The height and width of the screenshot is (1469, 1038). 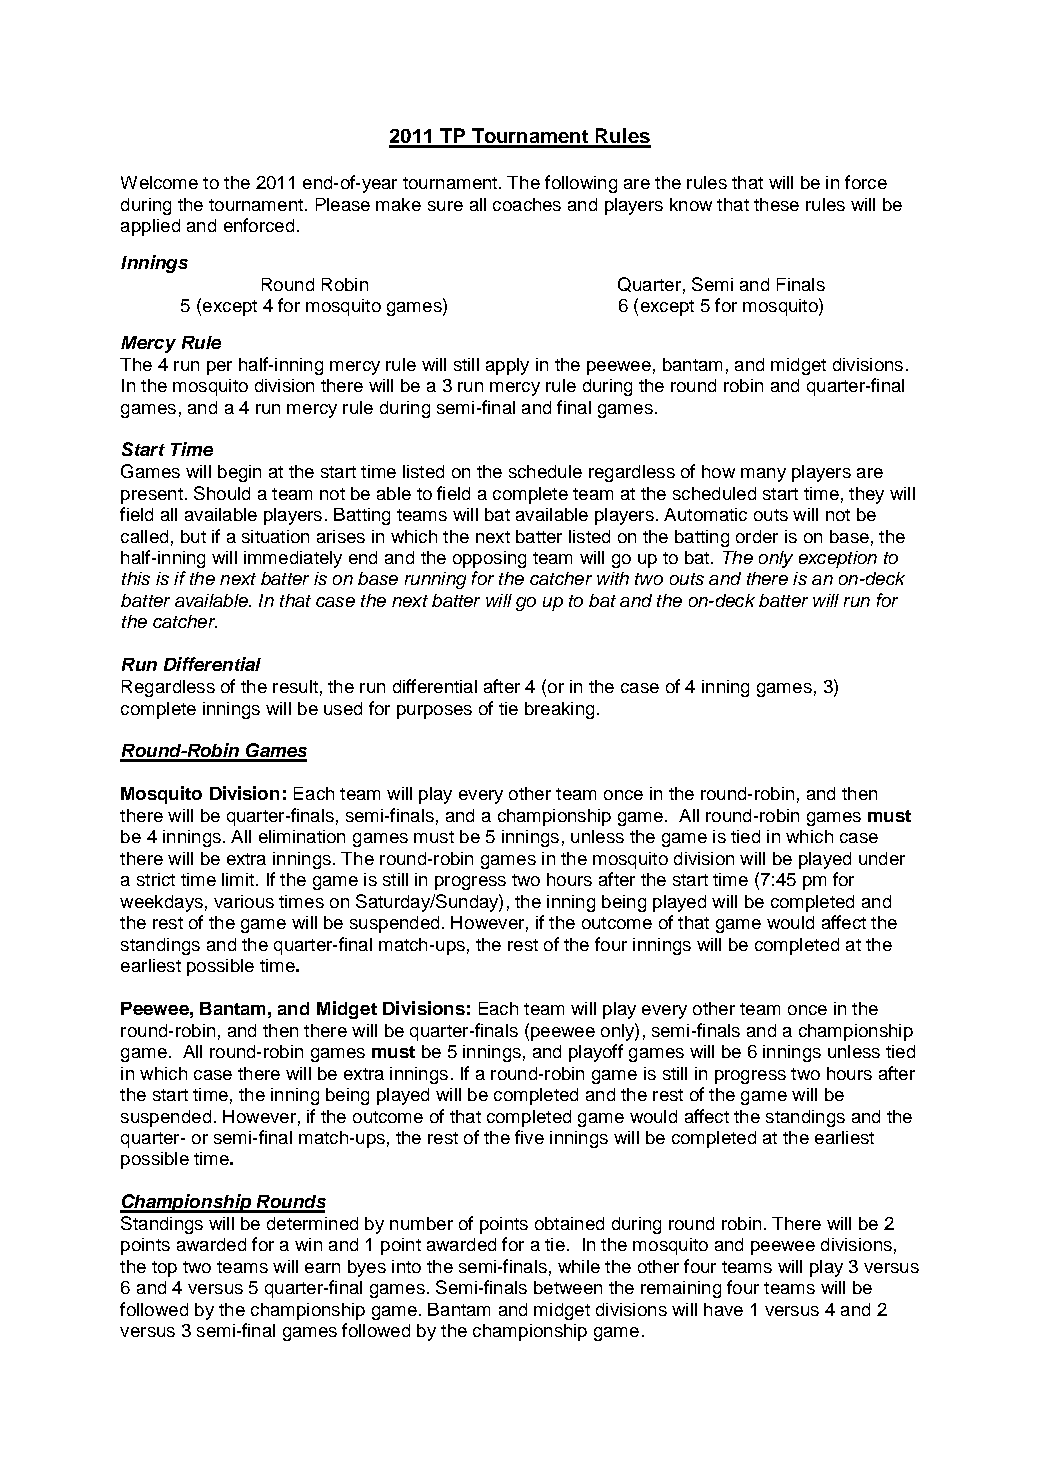 What do you see at coordinates (164, 1269) in the screenshot?
I see `top` at bounding box center [164, 1269].
